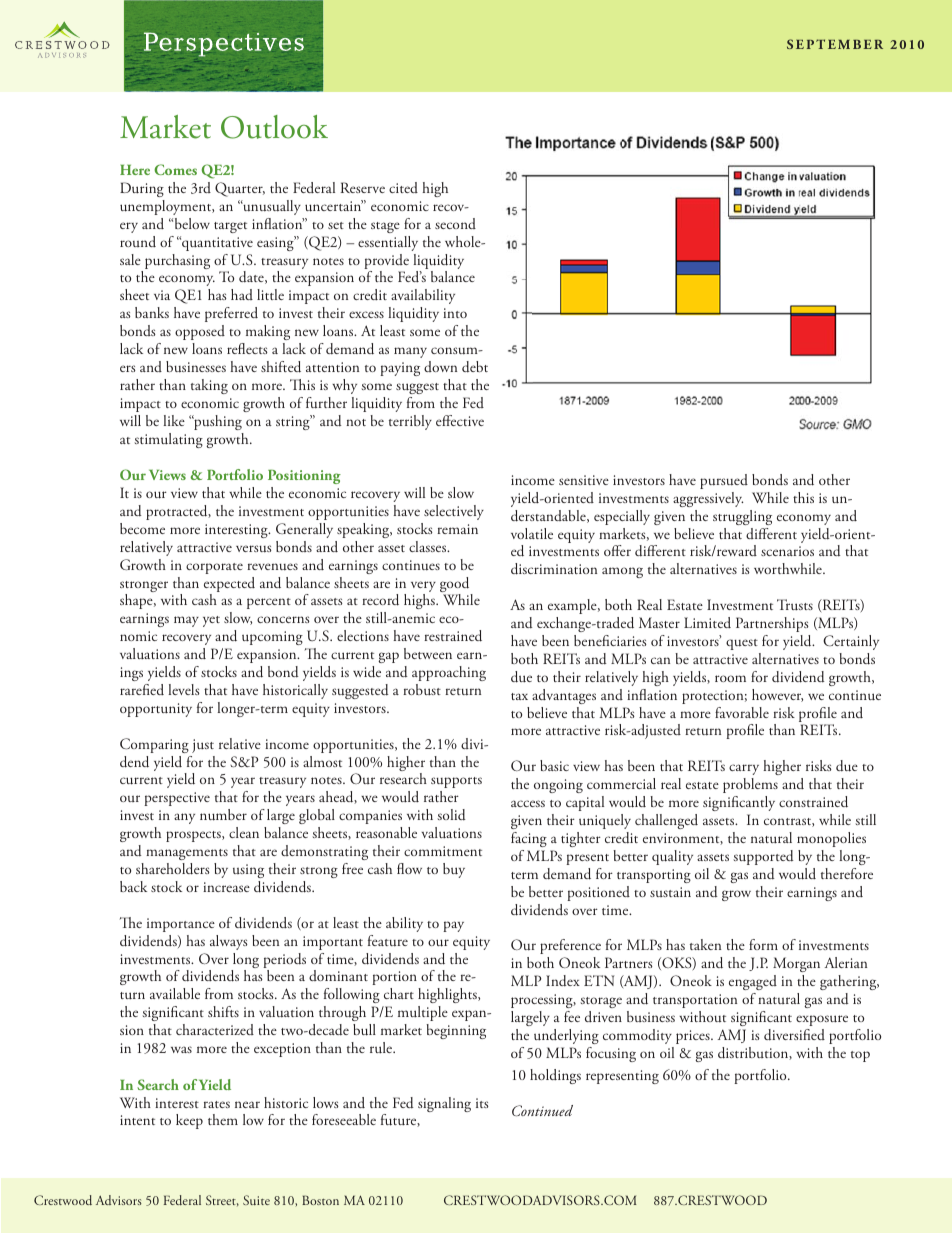 The image size is (952, 1233). What do you see at coordinates (742, 644) in the screenshot?
I see `quest` at bounding box center [742, 644].
